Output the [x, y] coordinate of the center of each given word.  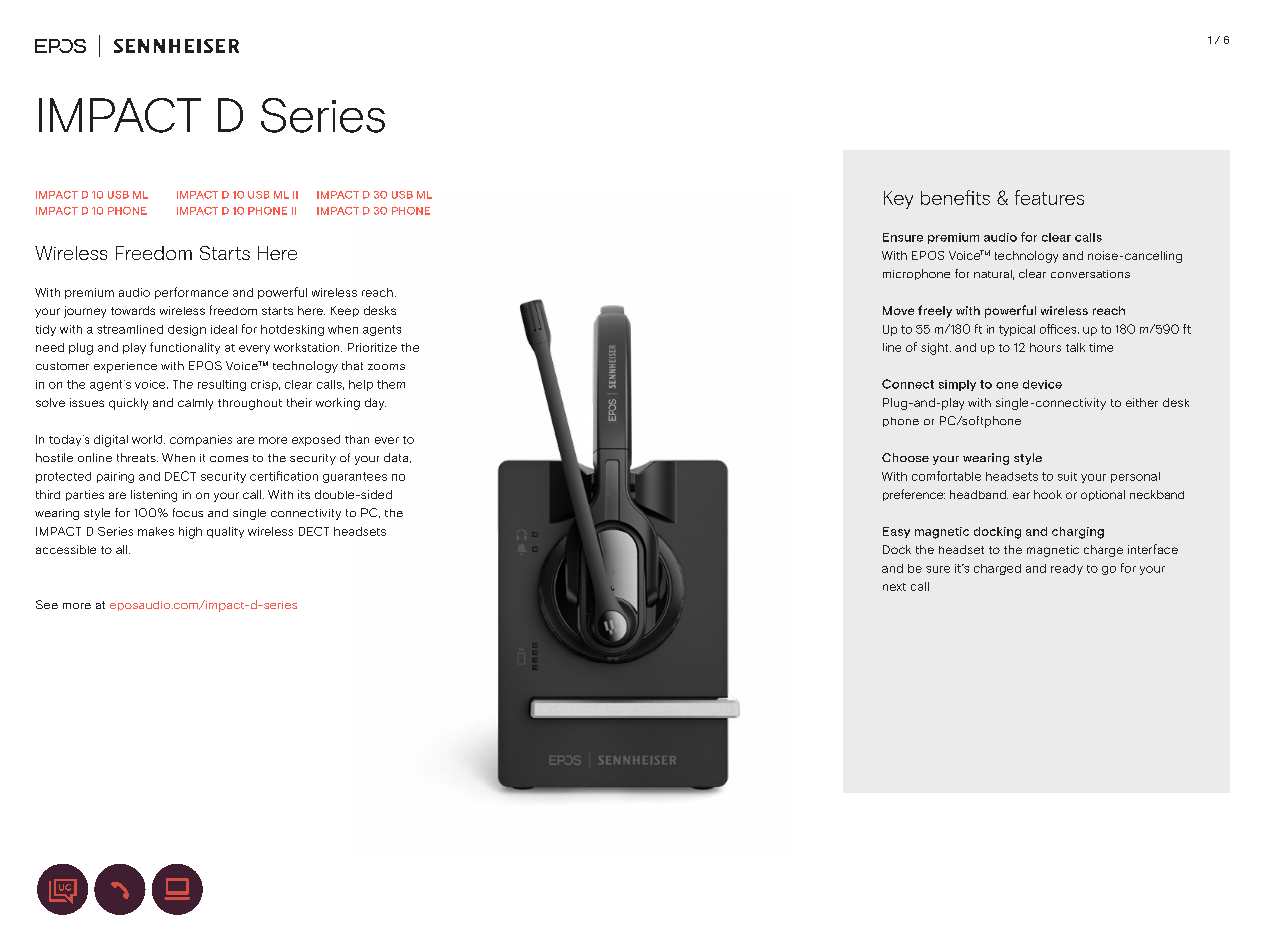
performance [191, 293]
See [47, 604]
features [1049, 197]
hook [1048, 494]
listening [154, 496]
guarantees [355, 477]
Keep [345, 311]
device [1042, 384]
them [391, 384]
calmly [195, 404]
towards [133, 310]
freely [935, 311]
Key [898, 200]
